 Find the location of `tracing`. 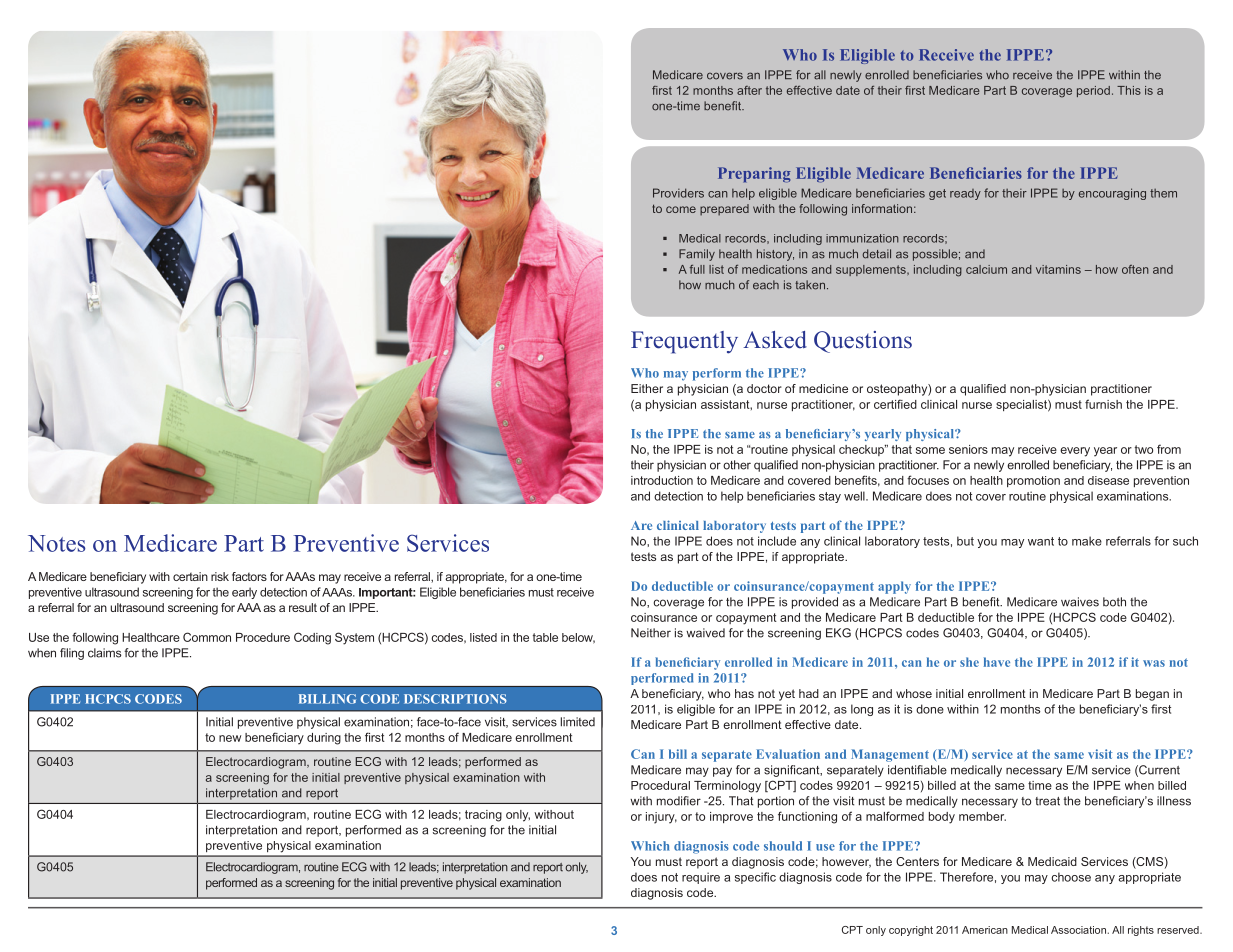

tracing is located at coordinates (483, 816).
